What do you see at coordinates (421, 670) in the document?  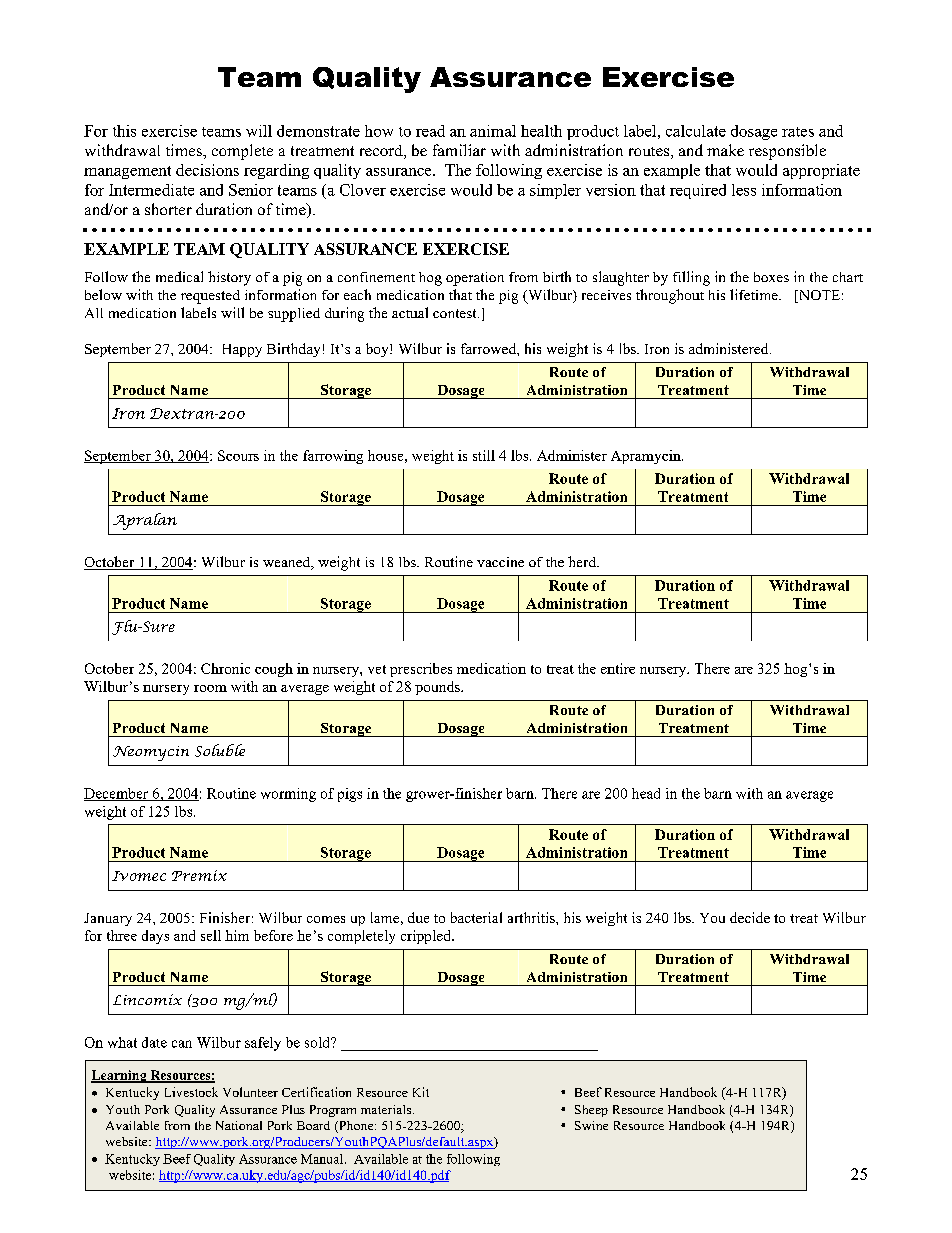 I see `prescribes` at bounding box center [421, 670].
